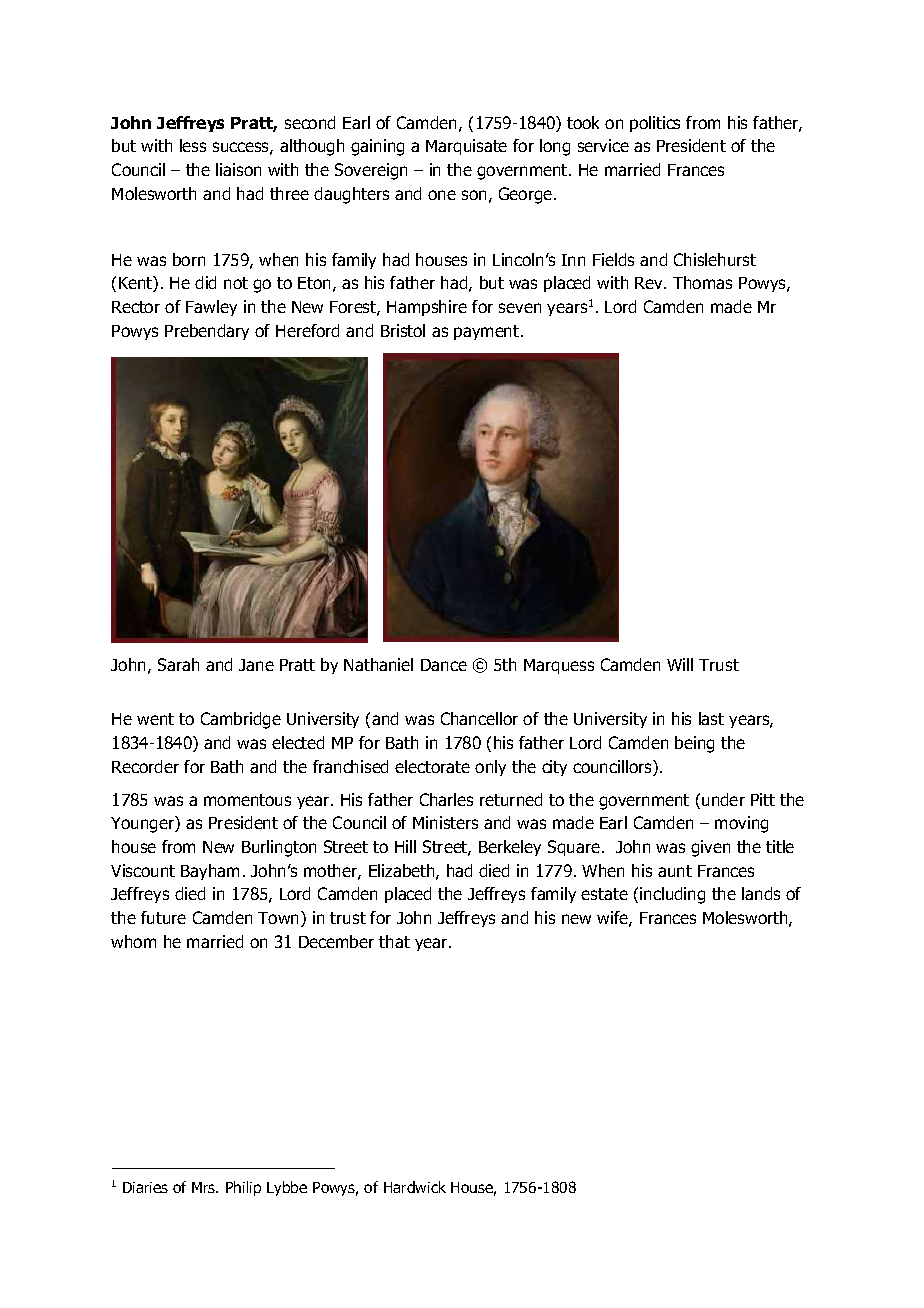 This page has width=924, height=1308. What do you see at coordinates (415, 1187) in the page?
I see `Hardwick` at bounding box center [415, 1187].
